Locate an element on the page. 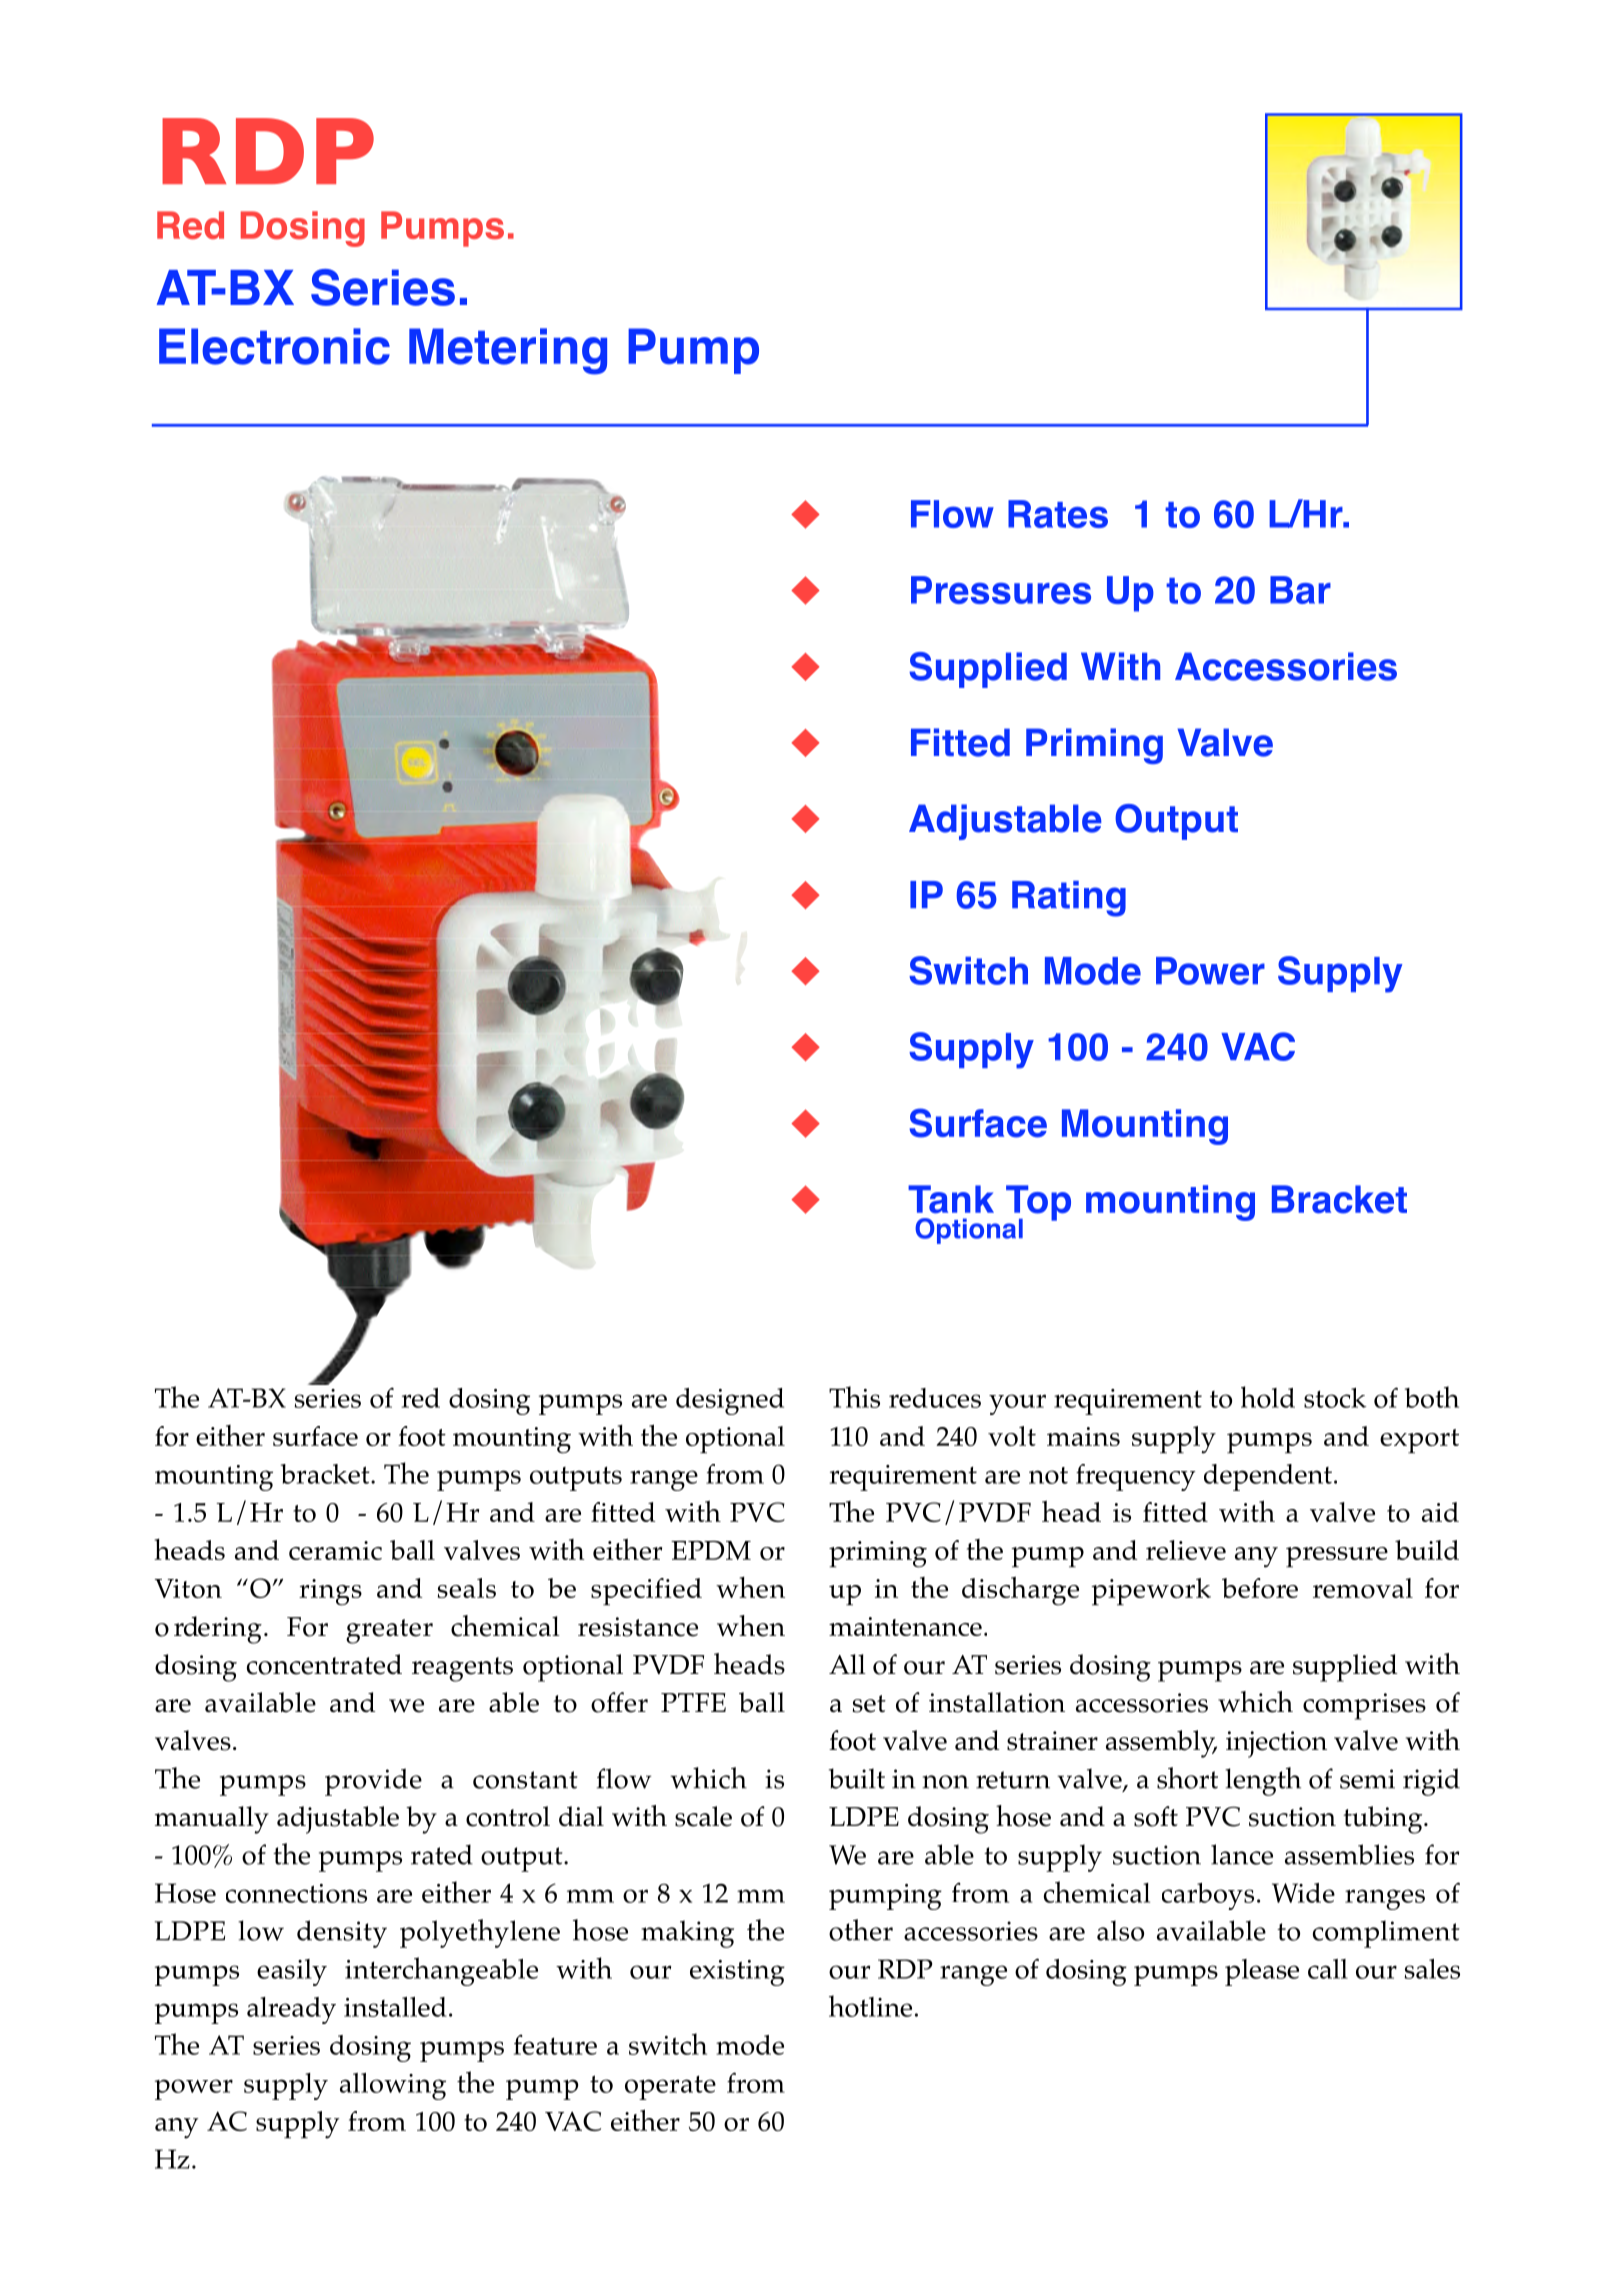 The height and width of the page is (2289, 1619). Bar is located at coordinates (1300, 590).
